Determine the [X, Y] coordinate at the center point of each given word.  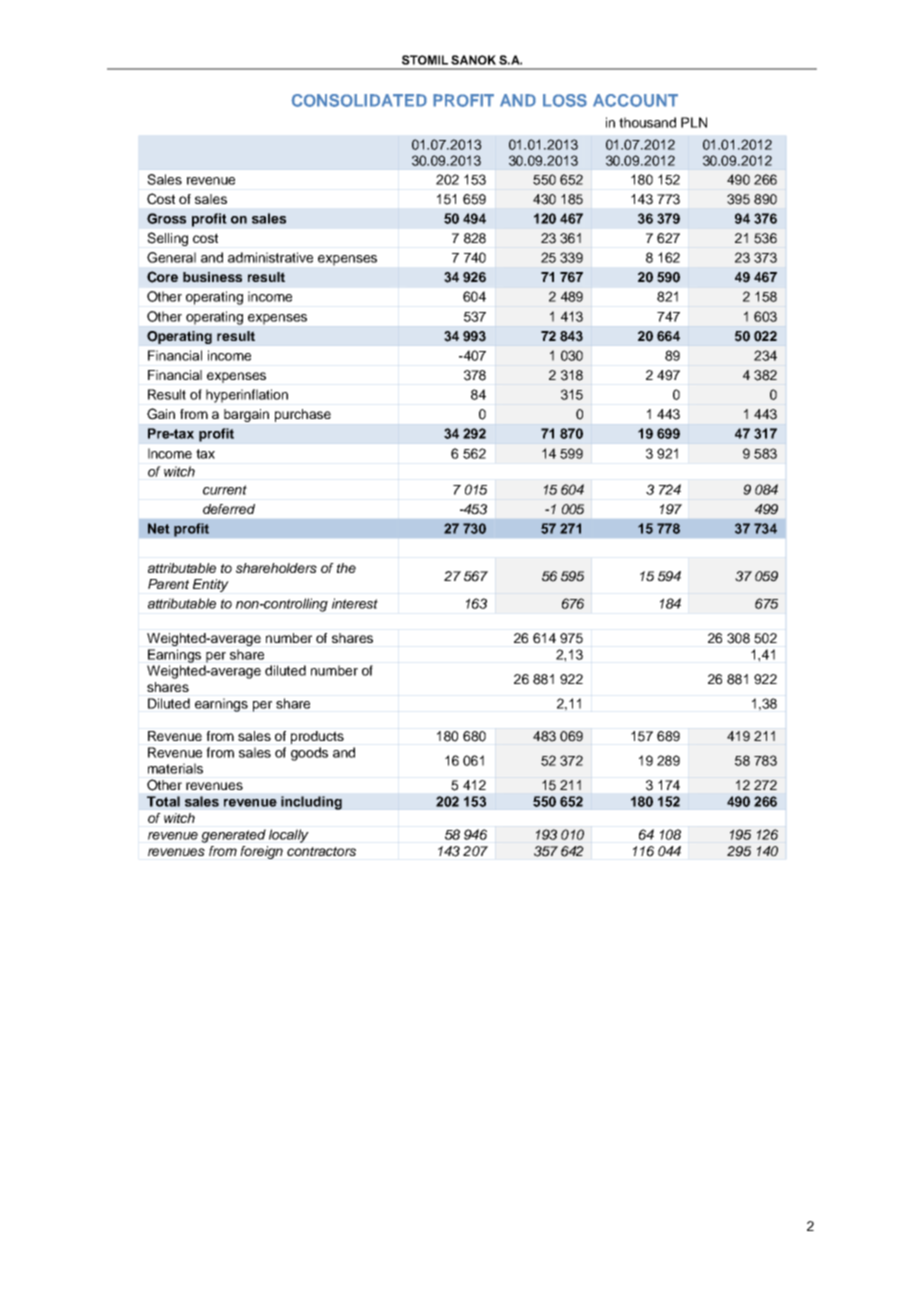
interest [355, 603]
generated [233, 836]
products [317, 737]
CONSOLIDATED [359, 100]
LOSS [565, 100]
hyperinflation [247, 396]
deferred [229, 509]
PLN [694, 122]
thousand [647, 122]
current [225, 490]
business [212, 277]
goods [309, 754]
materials [175, 768]
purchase [303, 415]
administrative [270, 257]
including [311, 803]
